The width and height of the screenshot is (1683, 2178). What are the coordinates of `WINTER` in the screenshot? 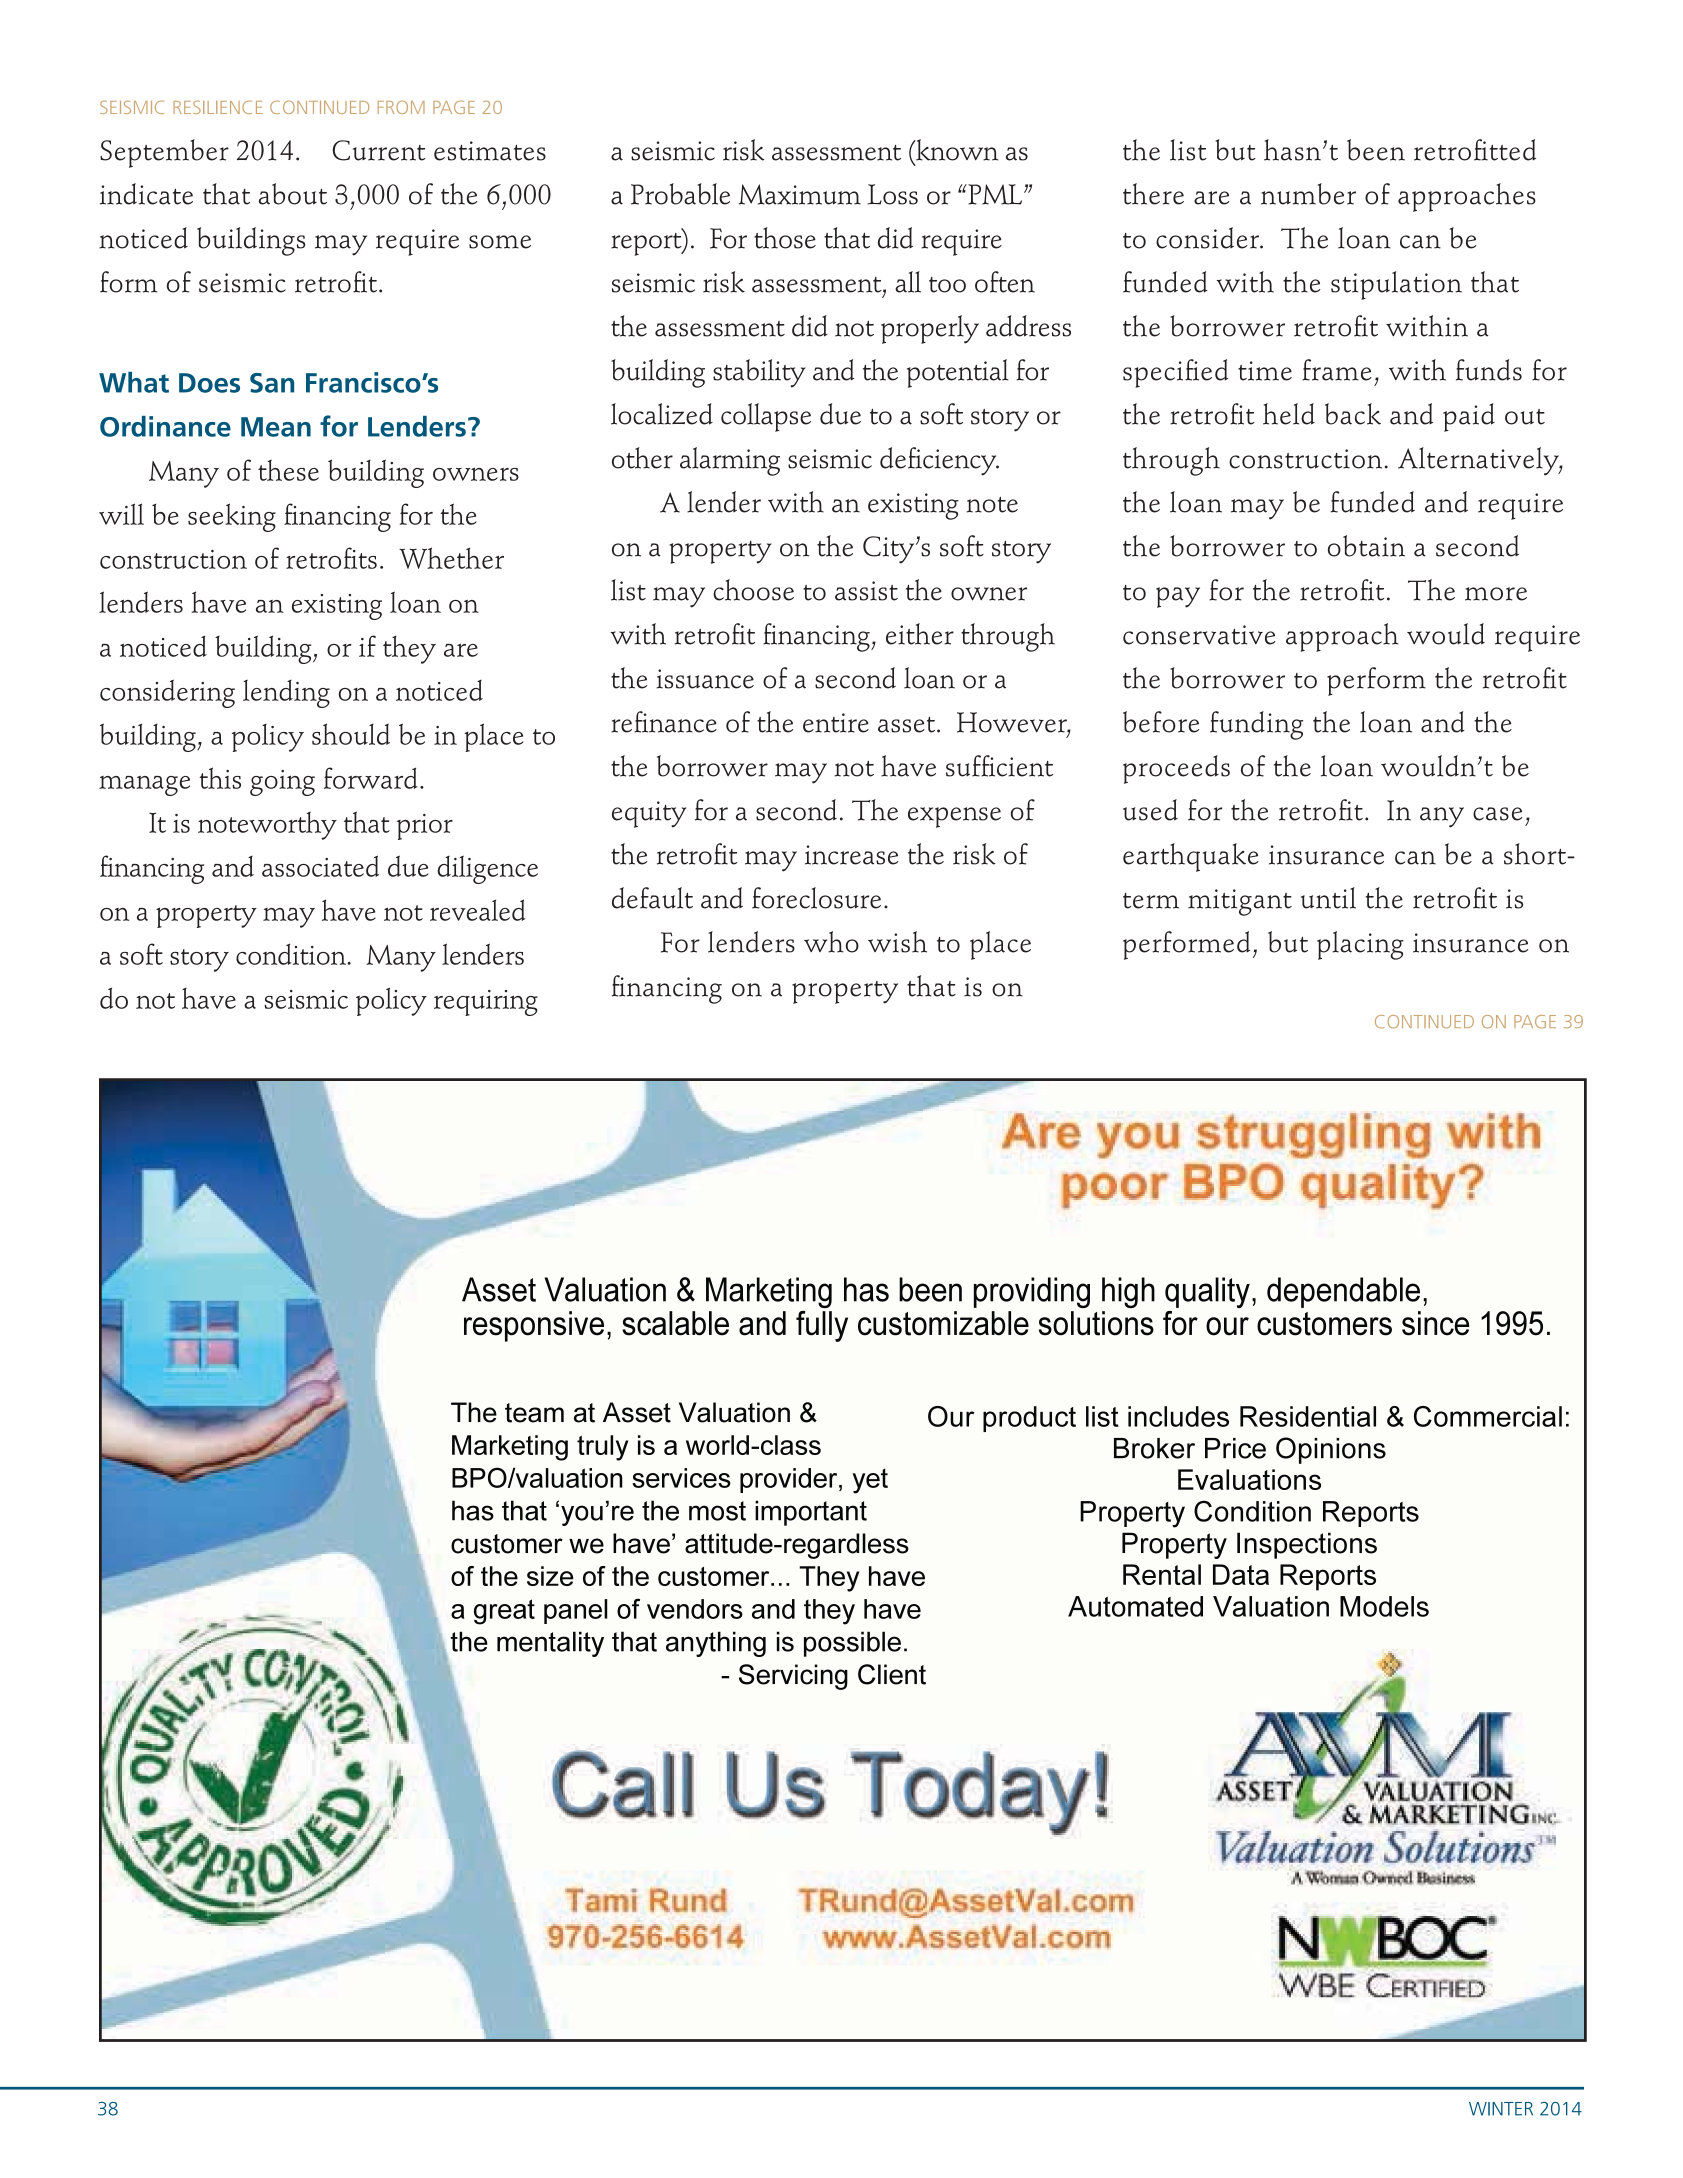 It's located at (1501, 2109).
